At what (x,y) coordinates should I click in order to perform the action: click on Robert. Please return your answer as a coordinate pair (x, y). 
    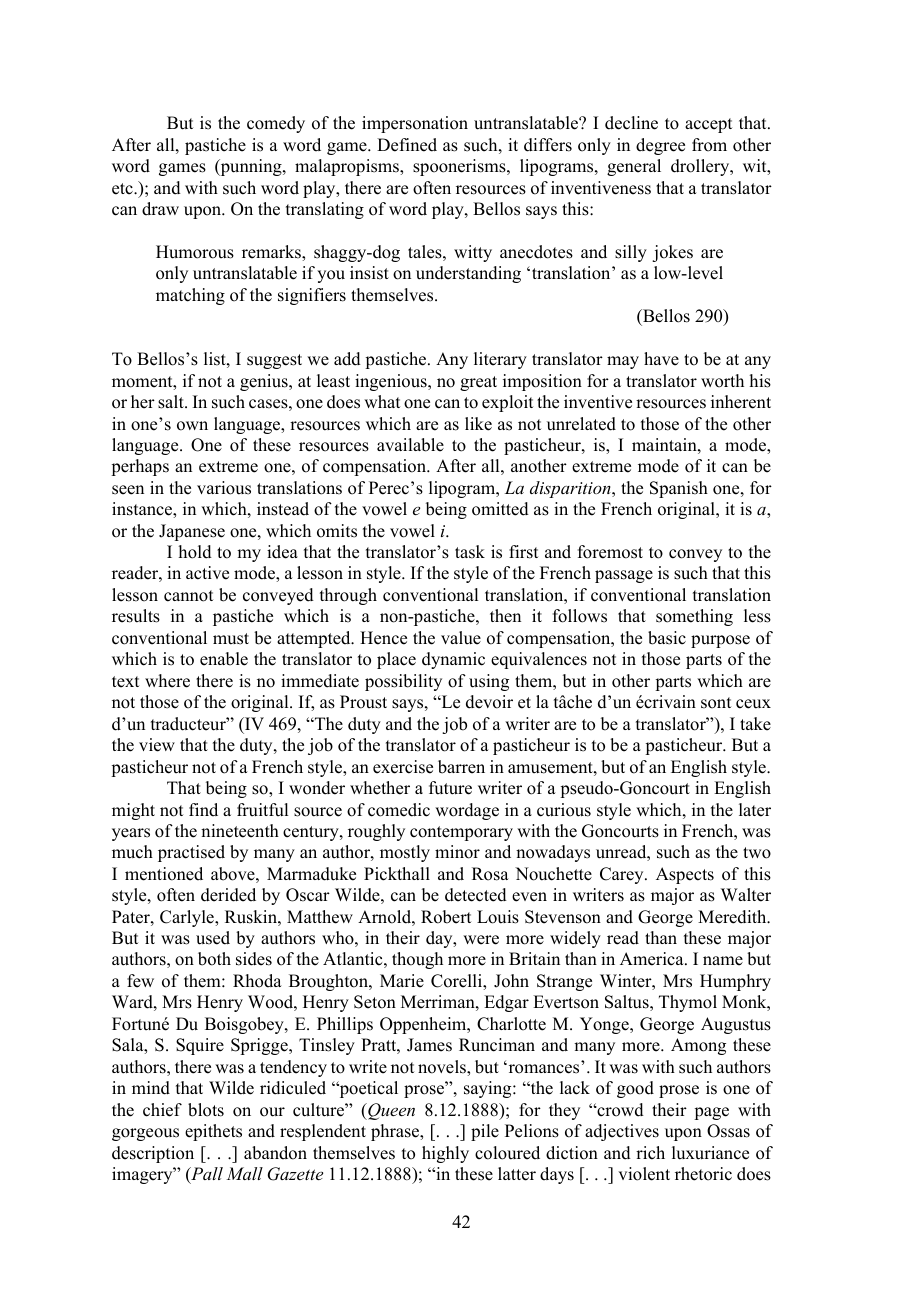
    Looking at the image, I should click on (446, 917).
